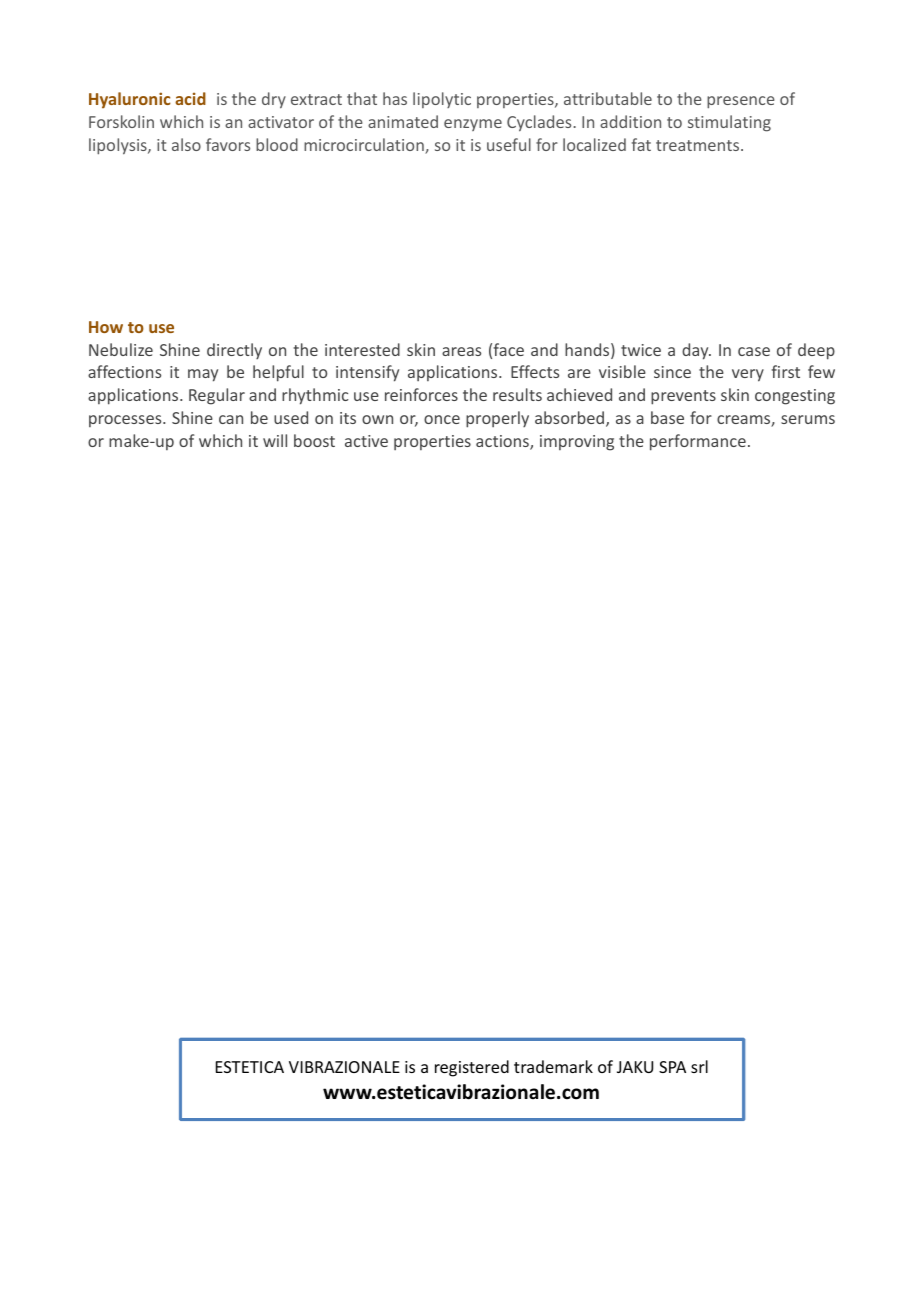 Image resolution: width=924 pixels, height=1308 pixels. Describe the element at coordinates (577, 443) in the screenshot. I see `improving` at that location.
